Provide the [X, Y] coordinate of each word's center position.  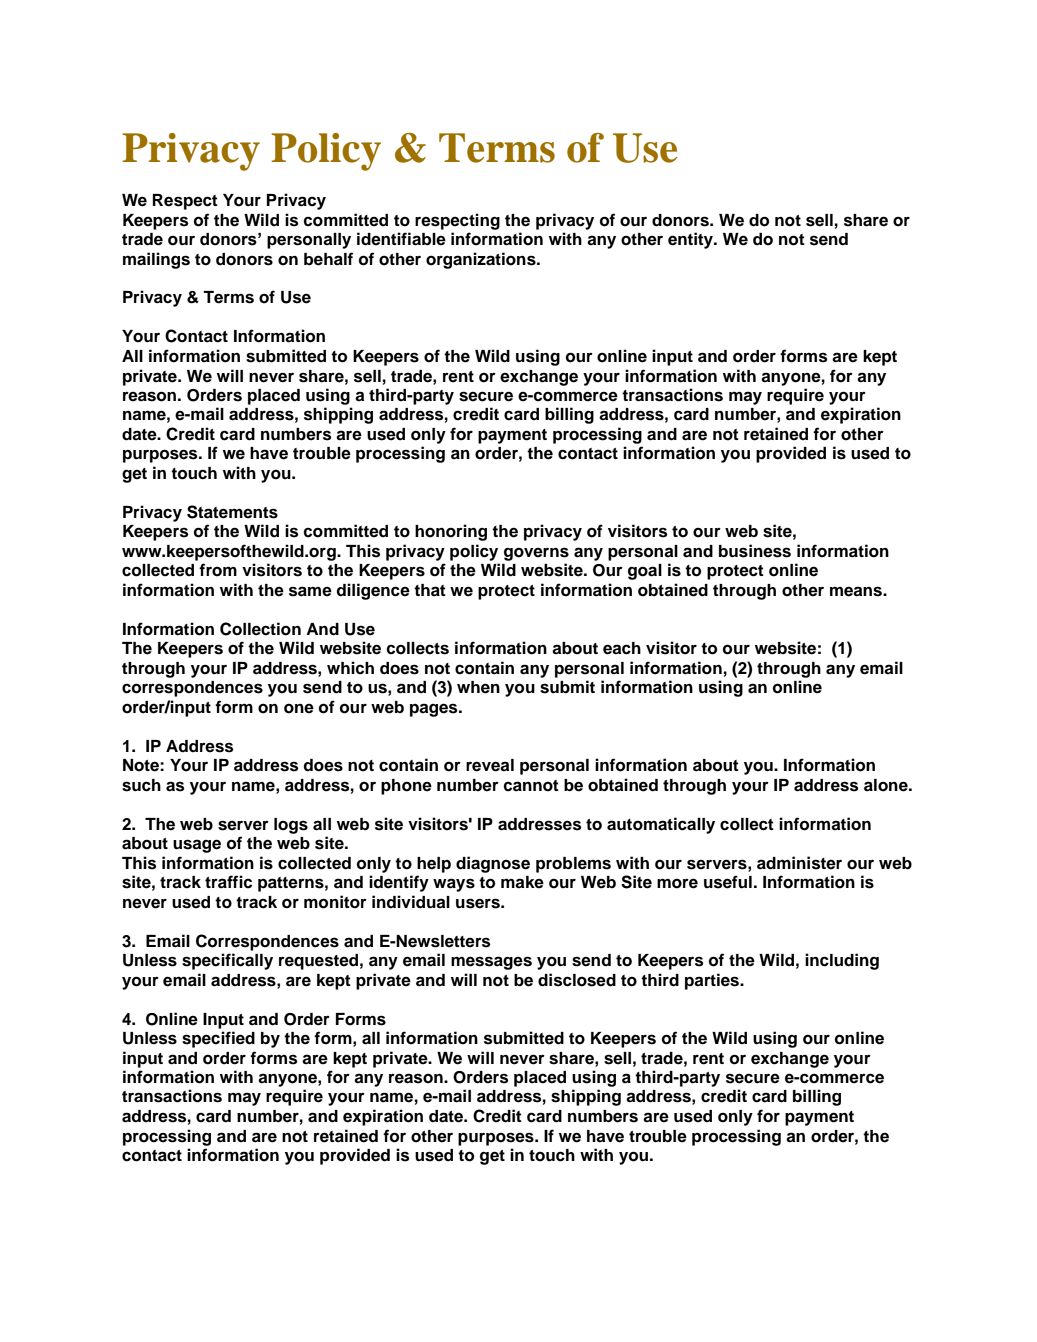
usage [197, 846]
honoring [451, 532]
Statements [232, 512]
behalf [328, 259]
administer [799, 863]
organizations [482, 260]
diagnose [493, 864]
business [755, 551]
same [310, 591]
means [857, 591]
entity [691, 240]
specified [218, 1039]
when [478, 687]
